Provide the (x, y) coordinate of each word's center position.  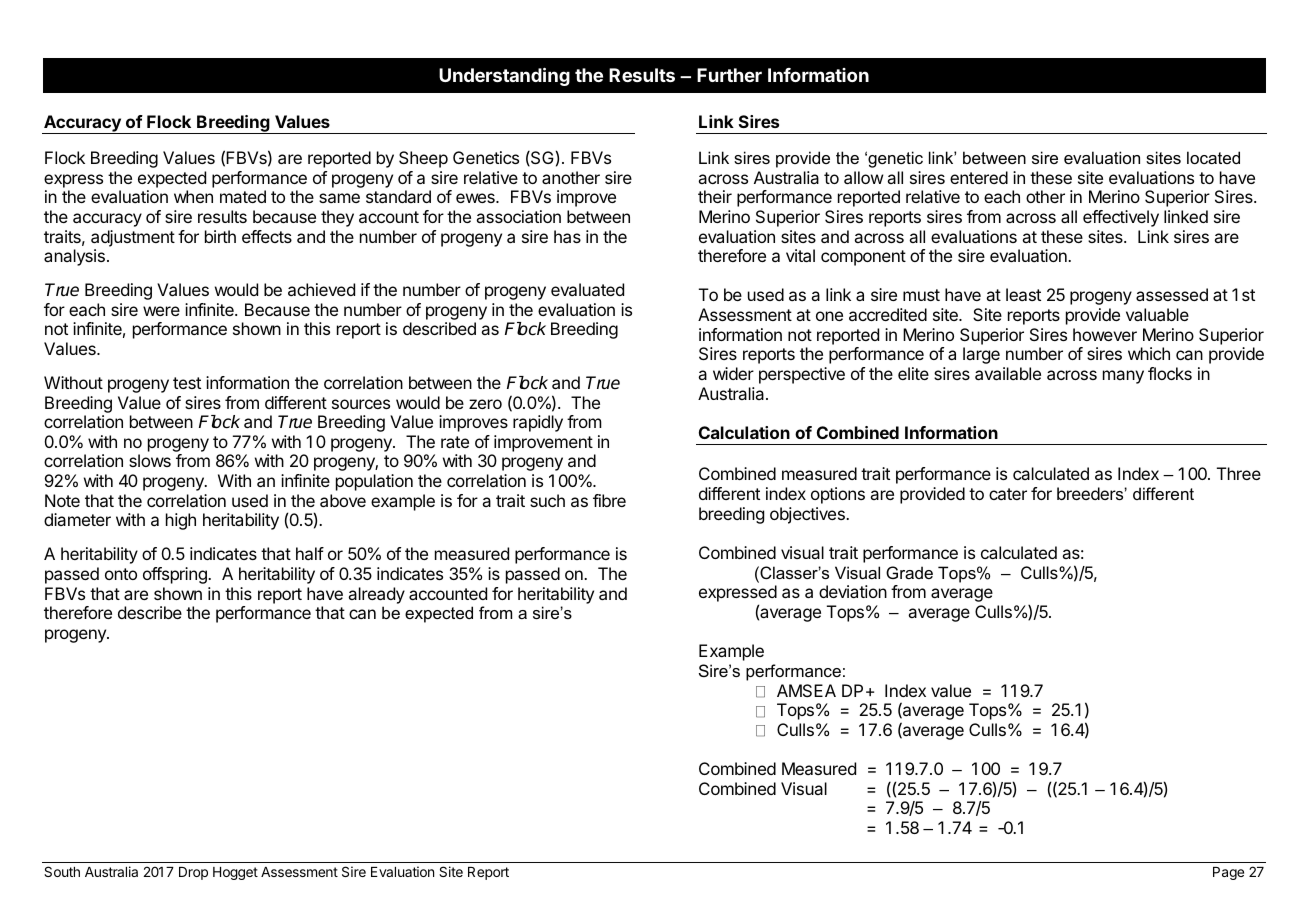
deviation (853, 591)
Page (1228, 873)
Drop (193, 873)
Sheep (423, 159)
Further (729, 75)
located (1213, 157)
